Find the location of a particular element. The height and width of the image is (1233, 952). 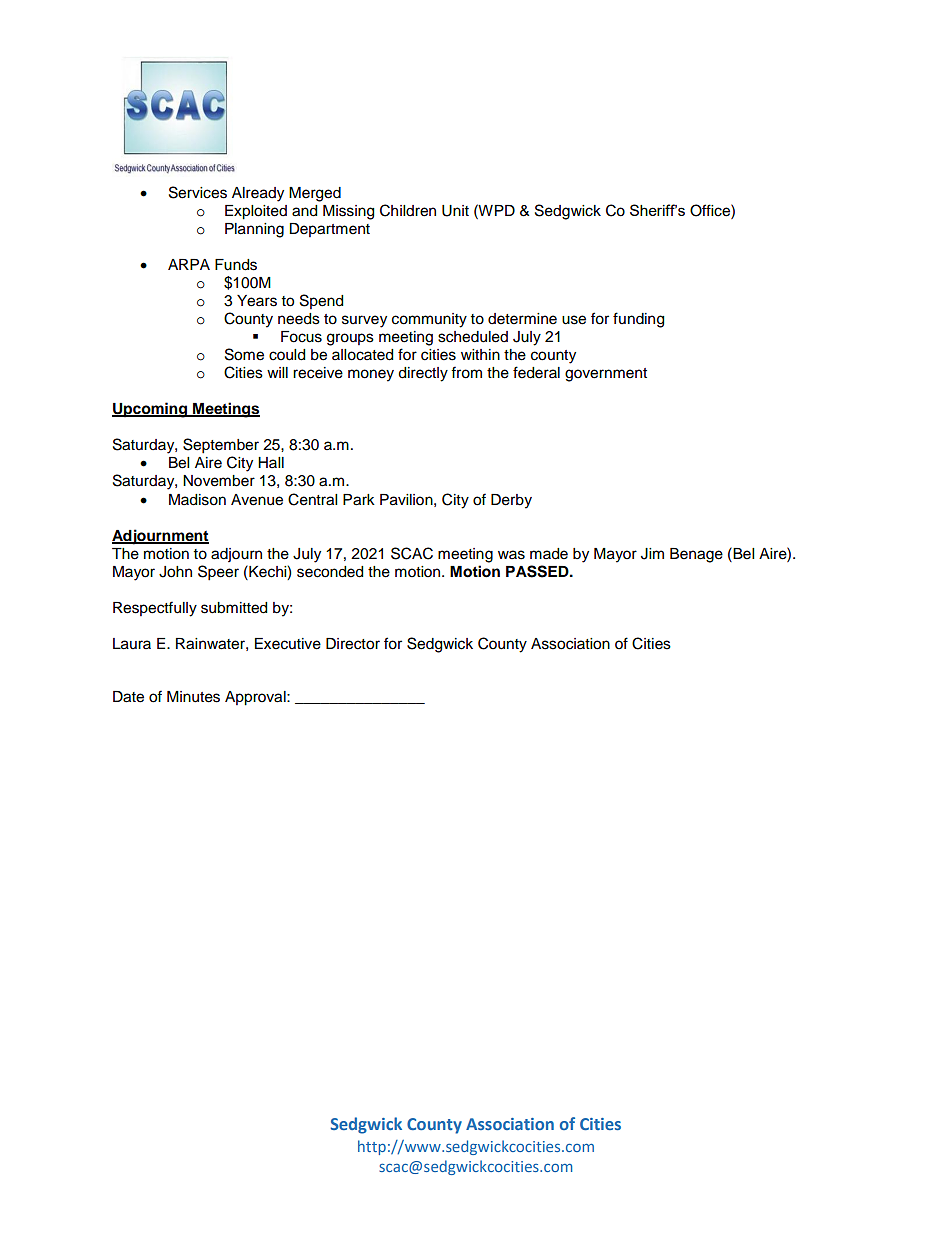

Children is located at coordinates (408, 210).
